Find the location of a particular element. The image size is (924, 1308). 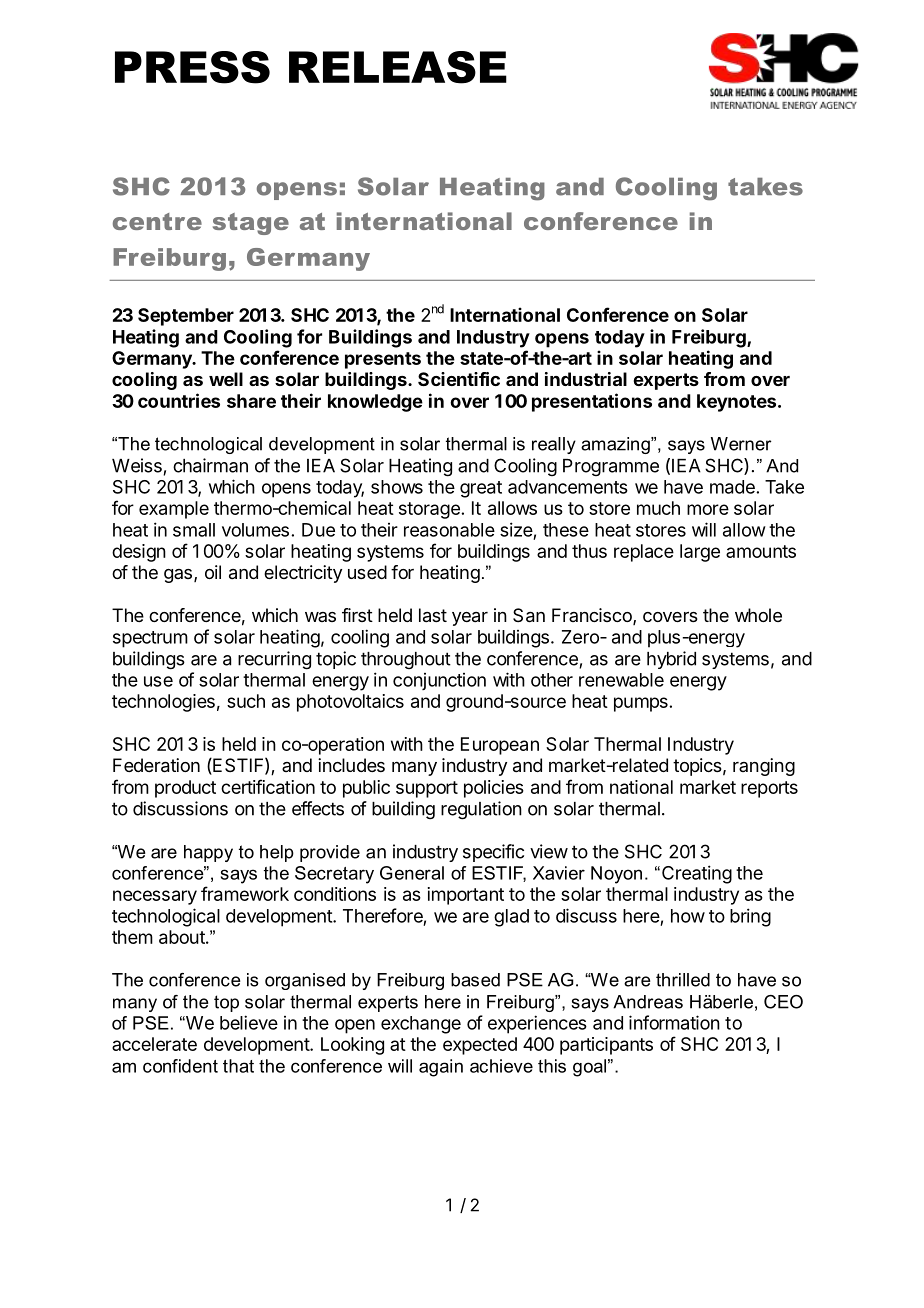

Scientific is located at coordinates (459, 379).
